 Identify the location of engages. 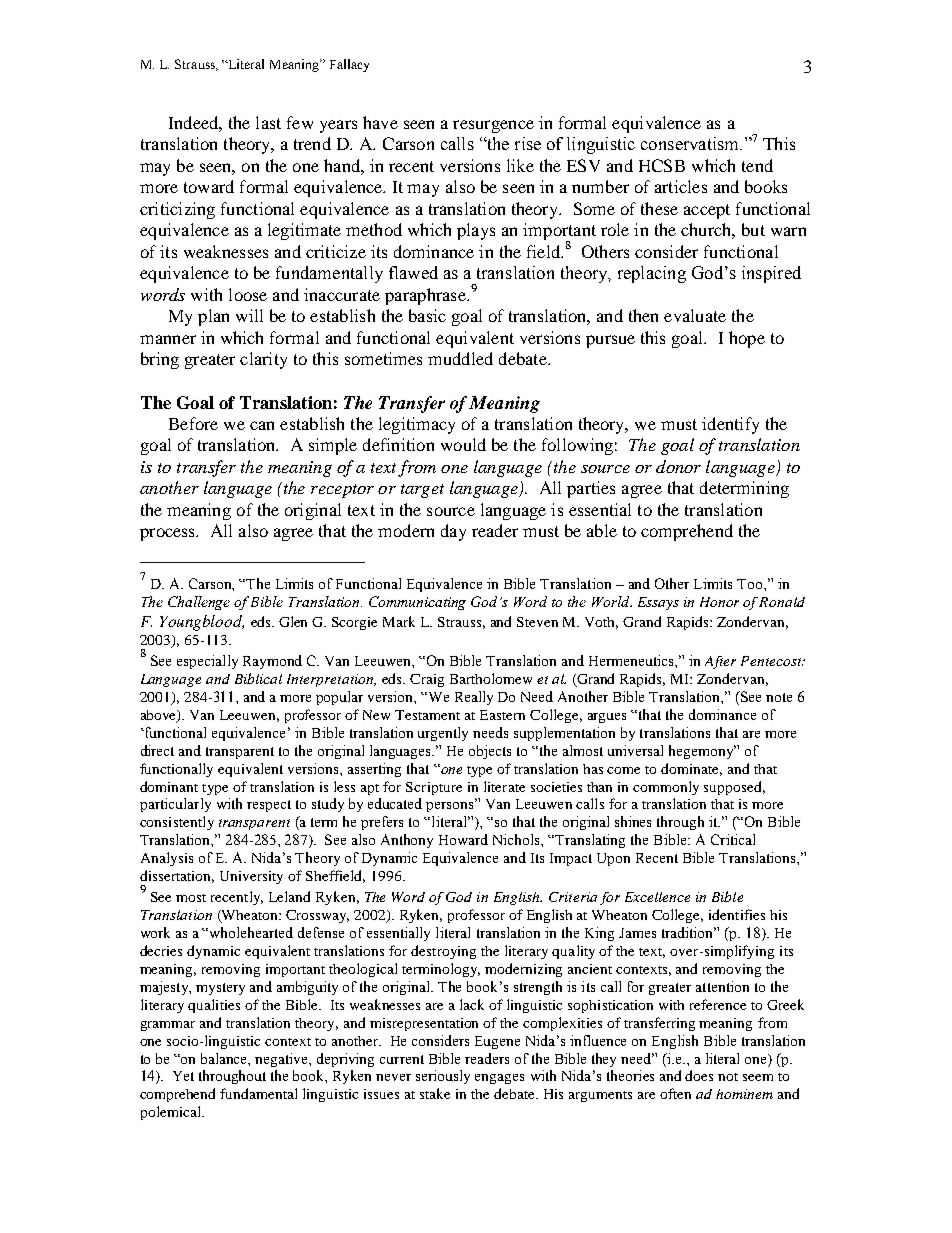
(499, 1079).
